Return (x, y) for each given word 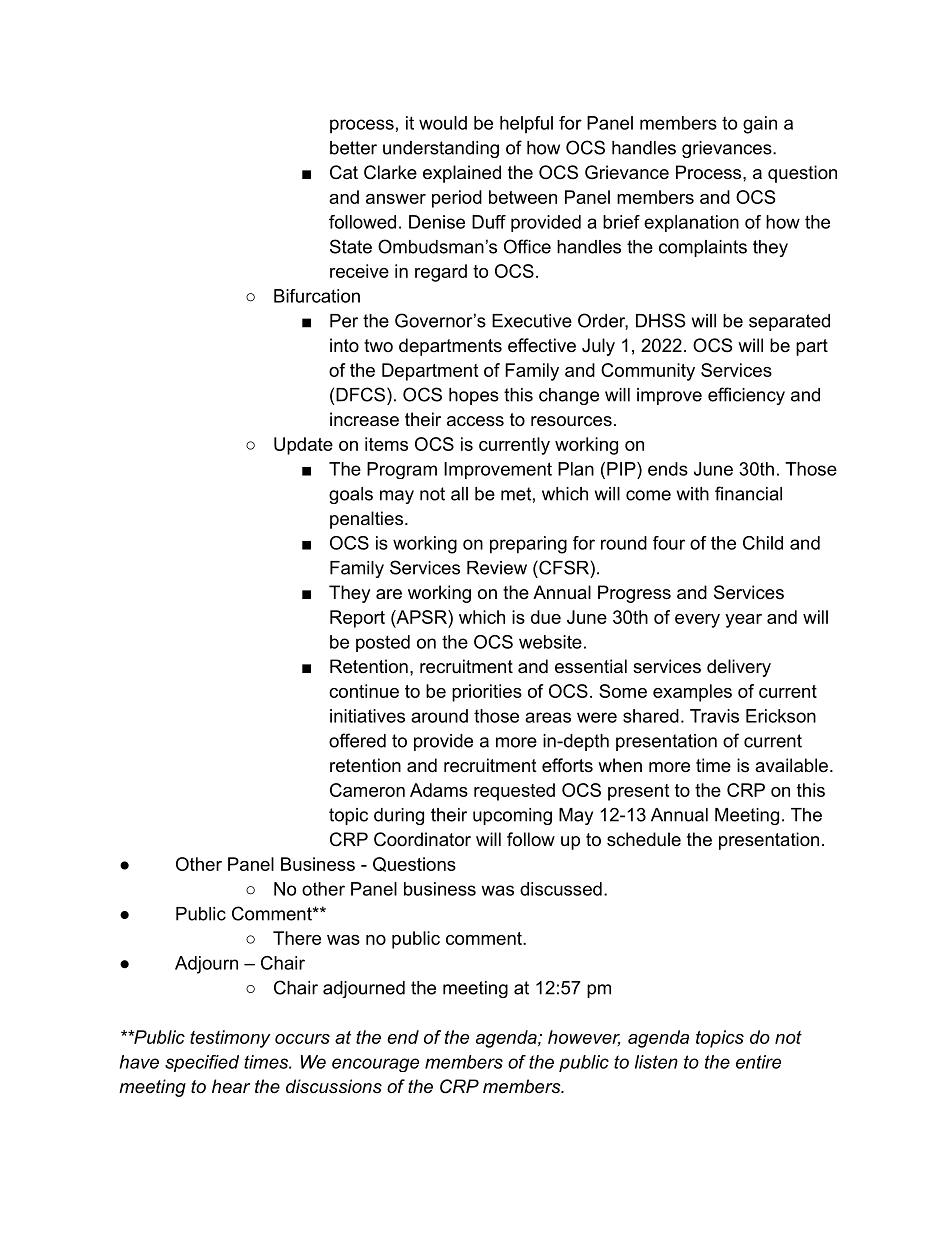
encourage (375, 1065)
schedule (644, 839)
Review (497, 568)
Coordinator (422, 839)
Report (357, 619)
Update (303, 446)
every (697, 621)
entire (758, 1062)
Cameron (367, 790)
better (353, 148)
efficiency (746, 396)
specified (202, 1063)
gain (760, 125)
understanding (441, 149)
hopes (474, 396)
